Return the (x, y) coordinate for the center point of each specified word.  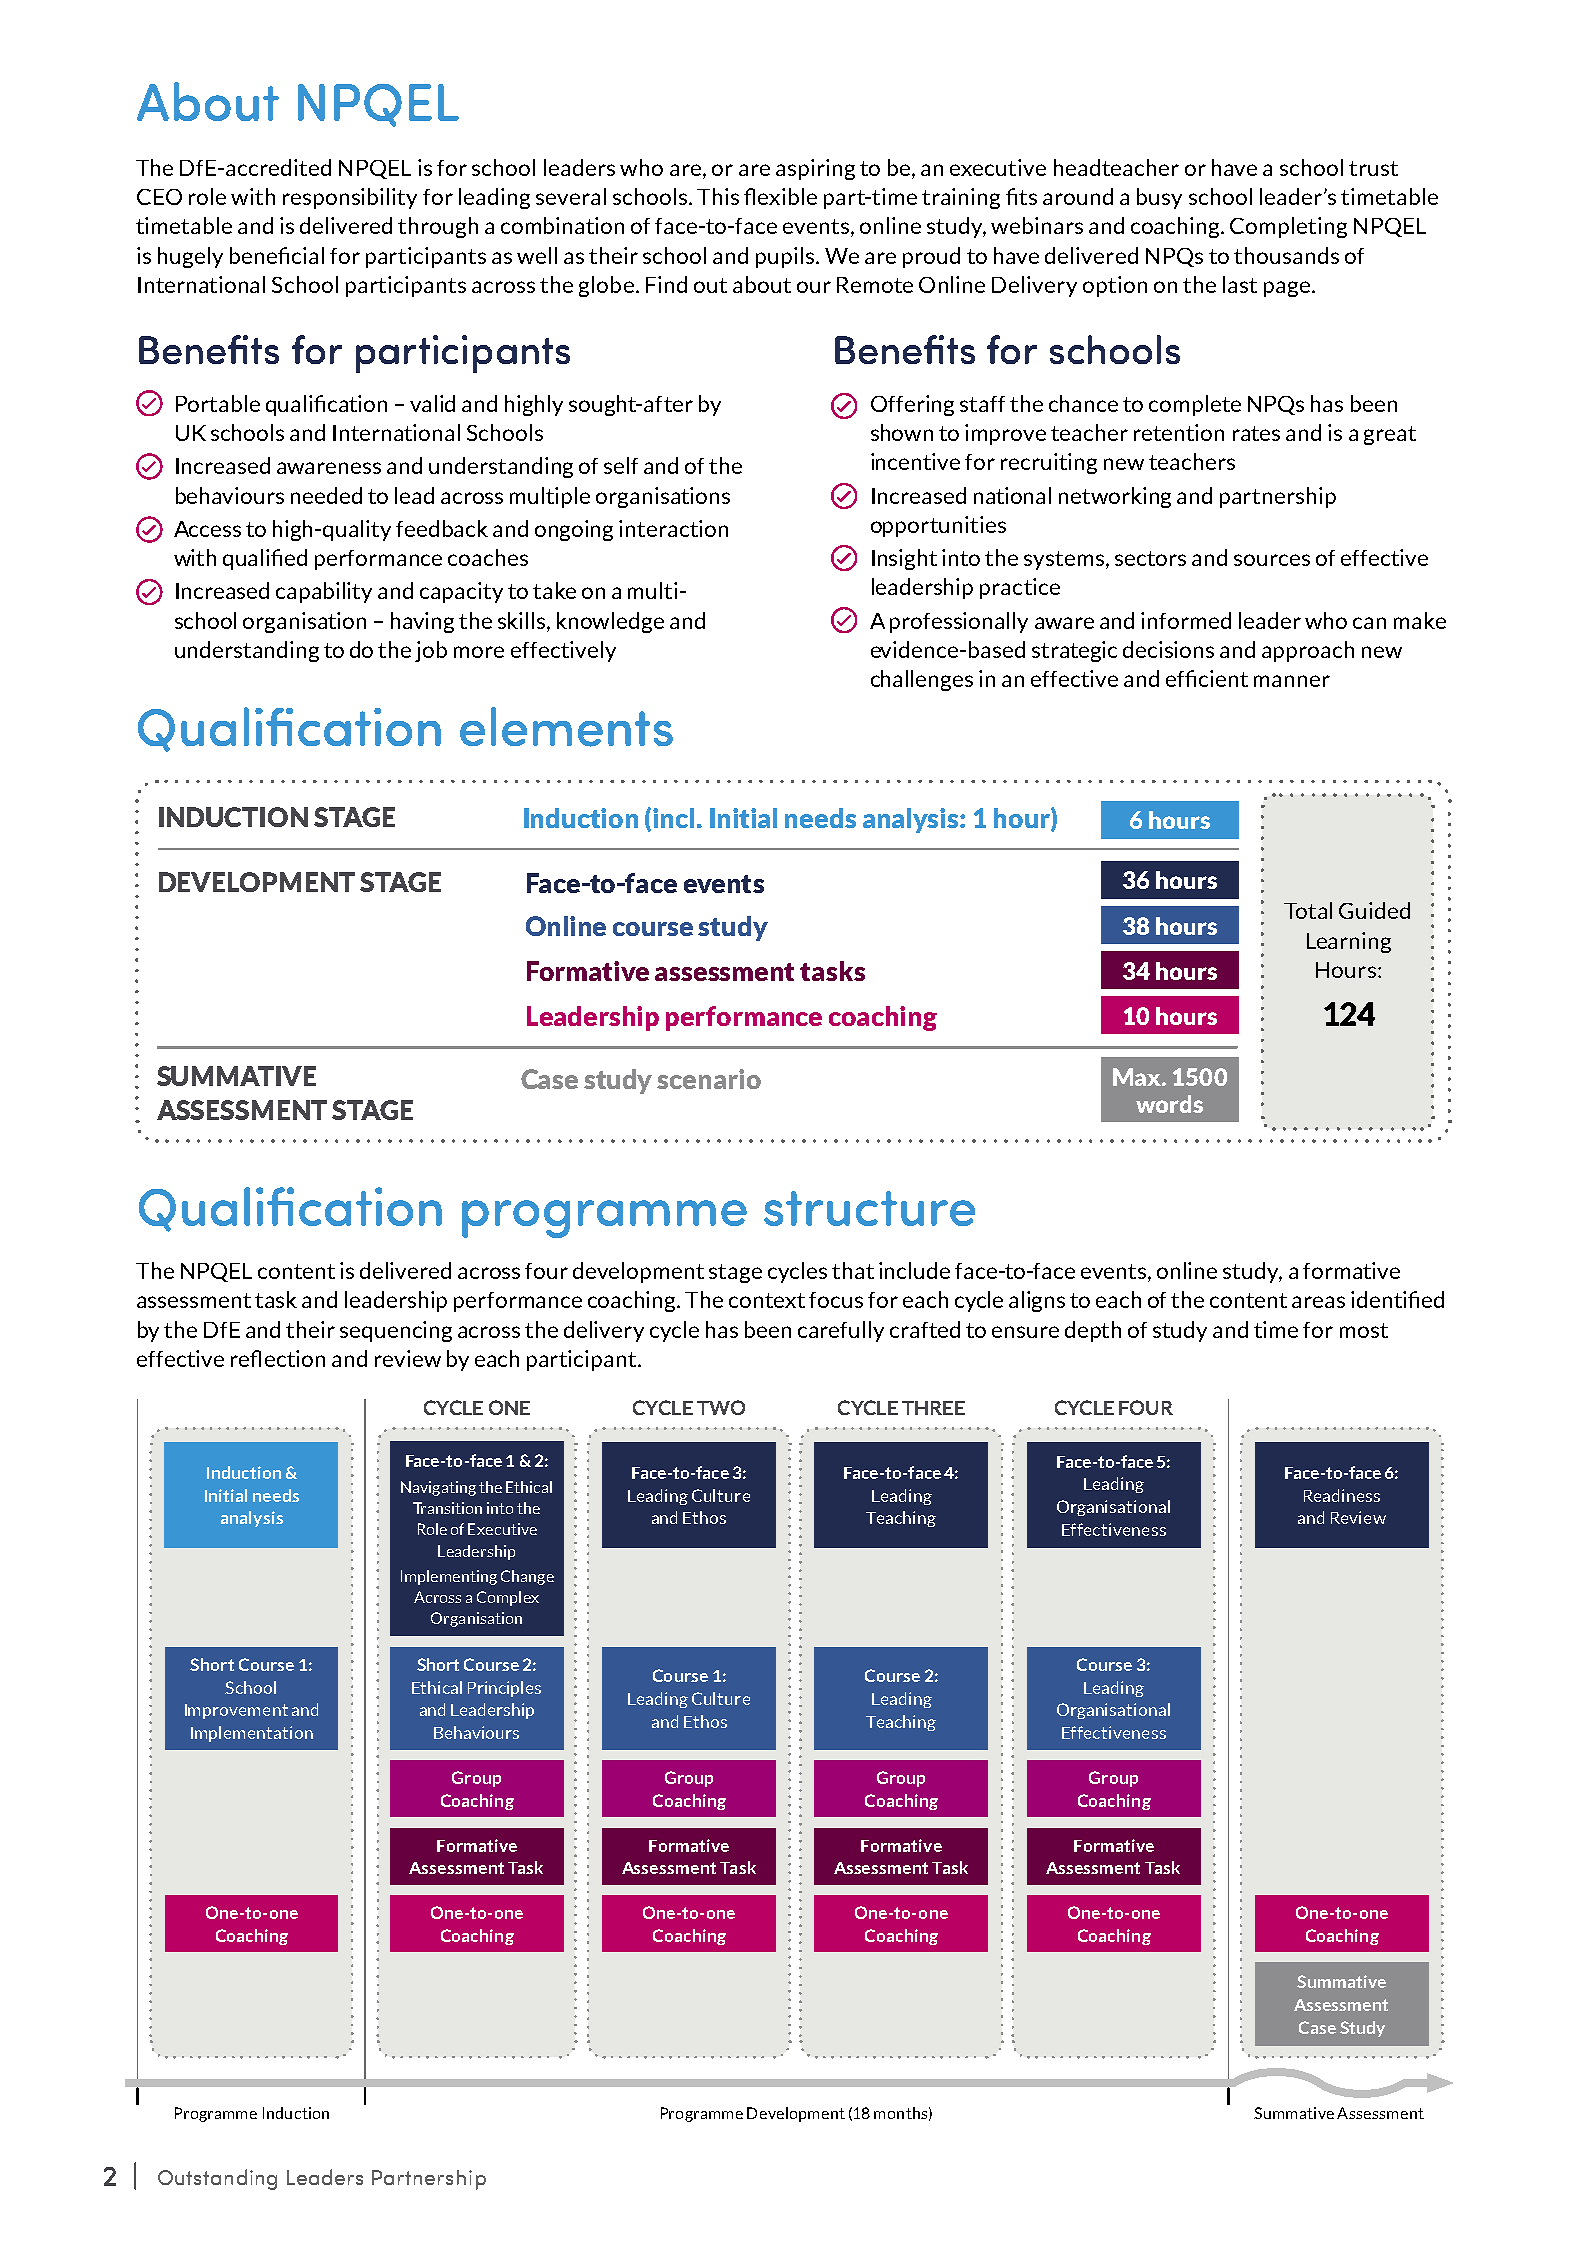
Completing (1288, 227)
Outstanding (217, 2179)
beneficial (277, 255)
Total (1308, 910)
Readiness (1342, 1495)
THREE (933, 1408)
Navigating (438, 1488)
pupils (785, 257)
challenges (922, 680)
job (431, 651)
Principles (504, 1689)
